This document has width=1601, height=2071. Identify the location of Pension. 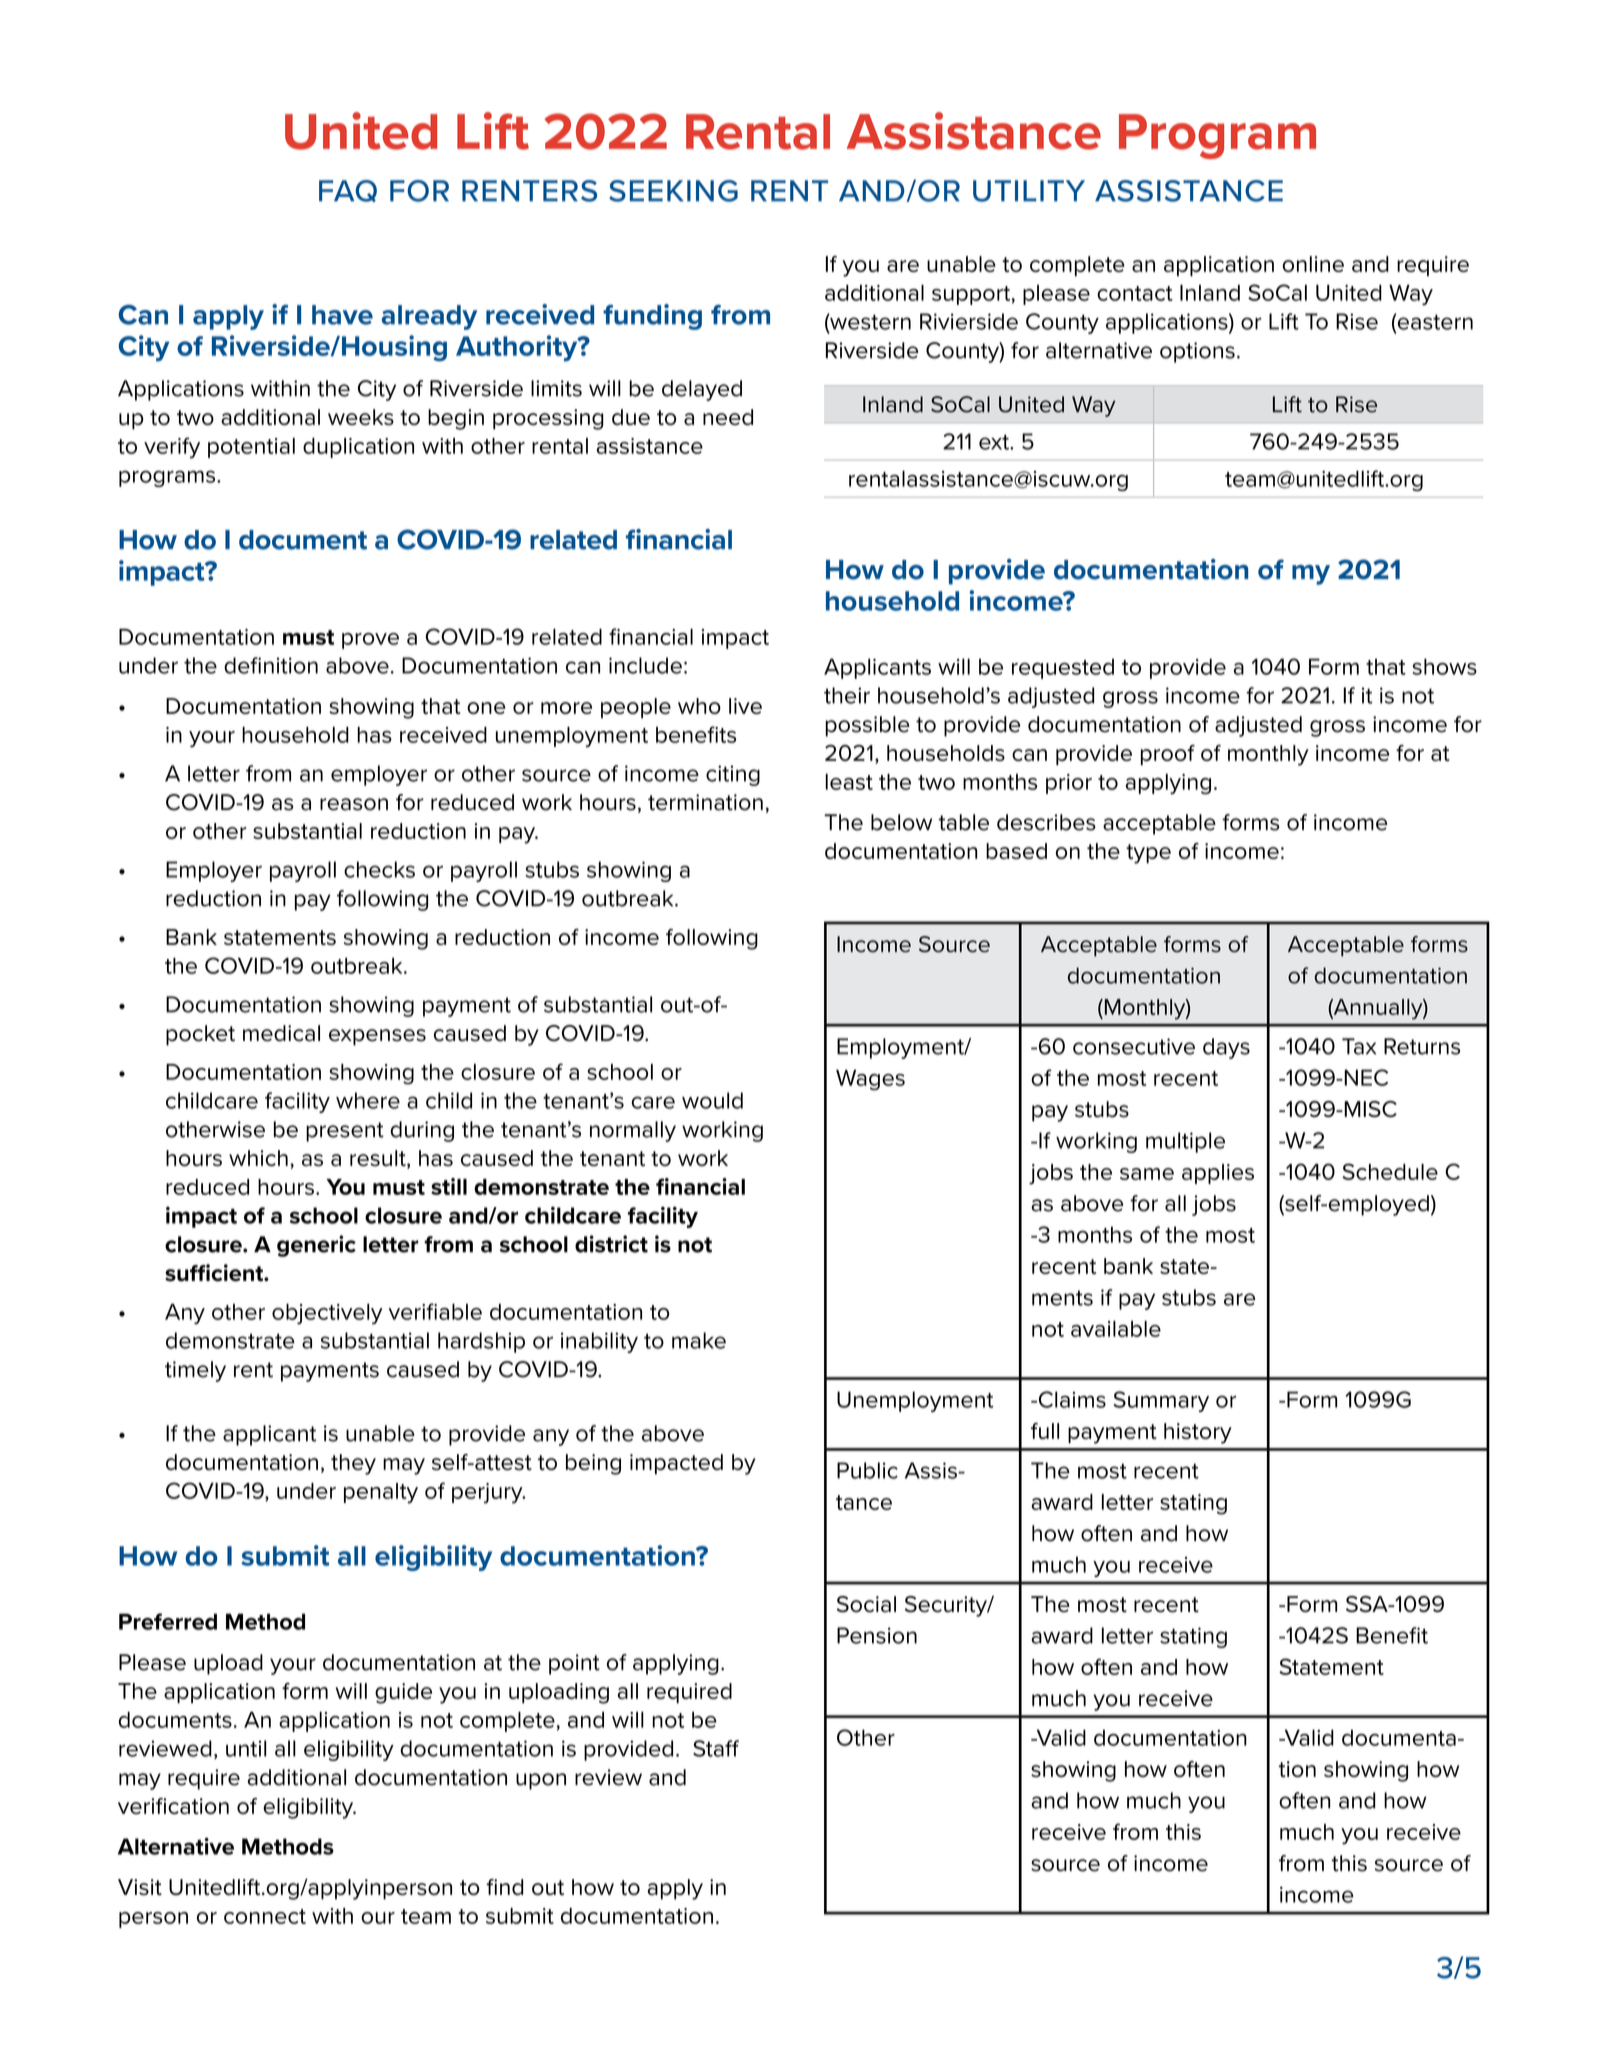
(877, 1635).
